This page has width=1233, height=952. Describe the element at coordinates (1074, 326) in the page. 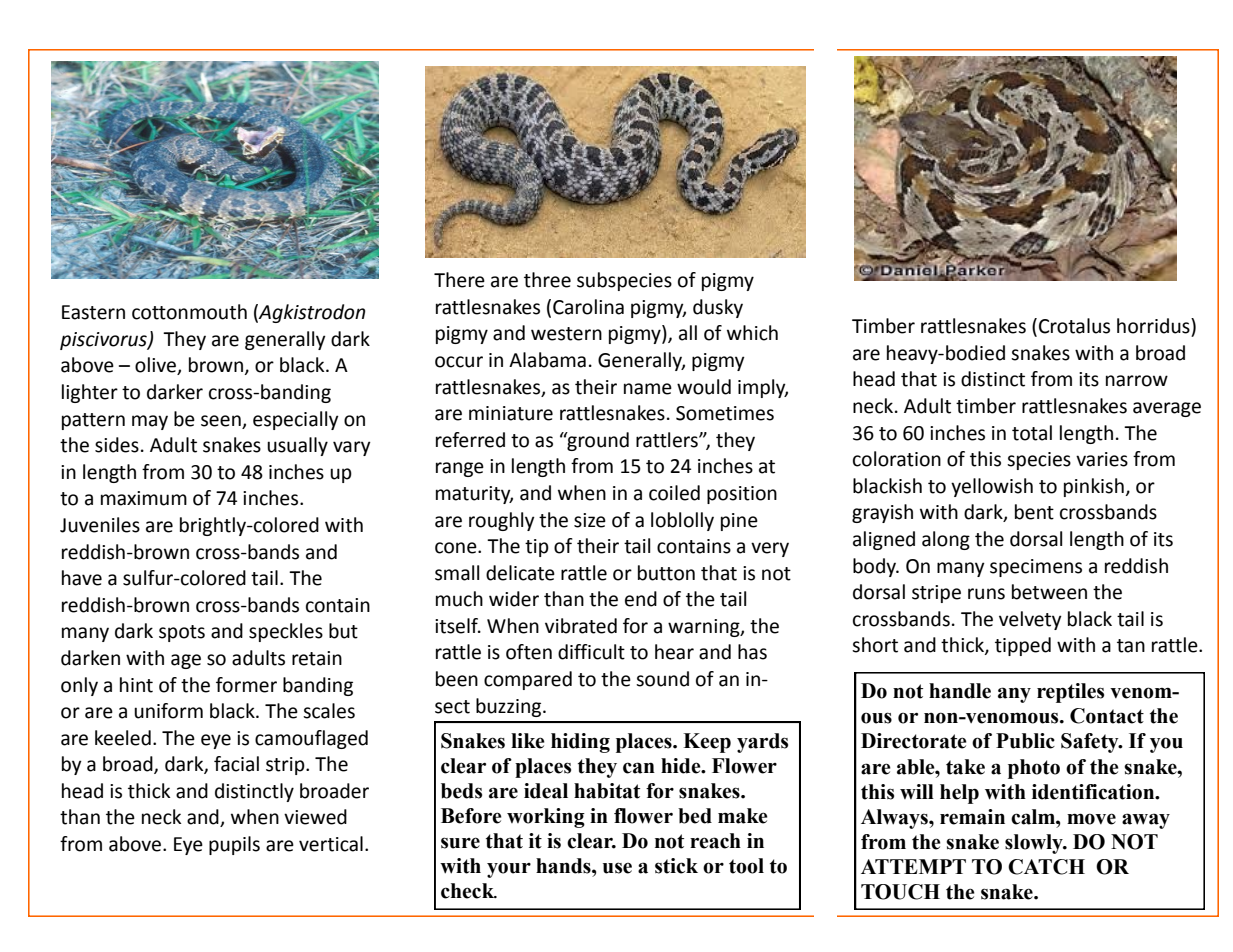

I see `Crotalus` at that location.
